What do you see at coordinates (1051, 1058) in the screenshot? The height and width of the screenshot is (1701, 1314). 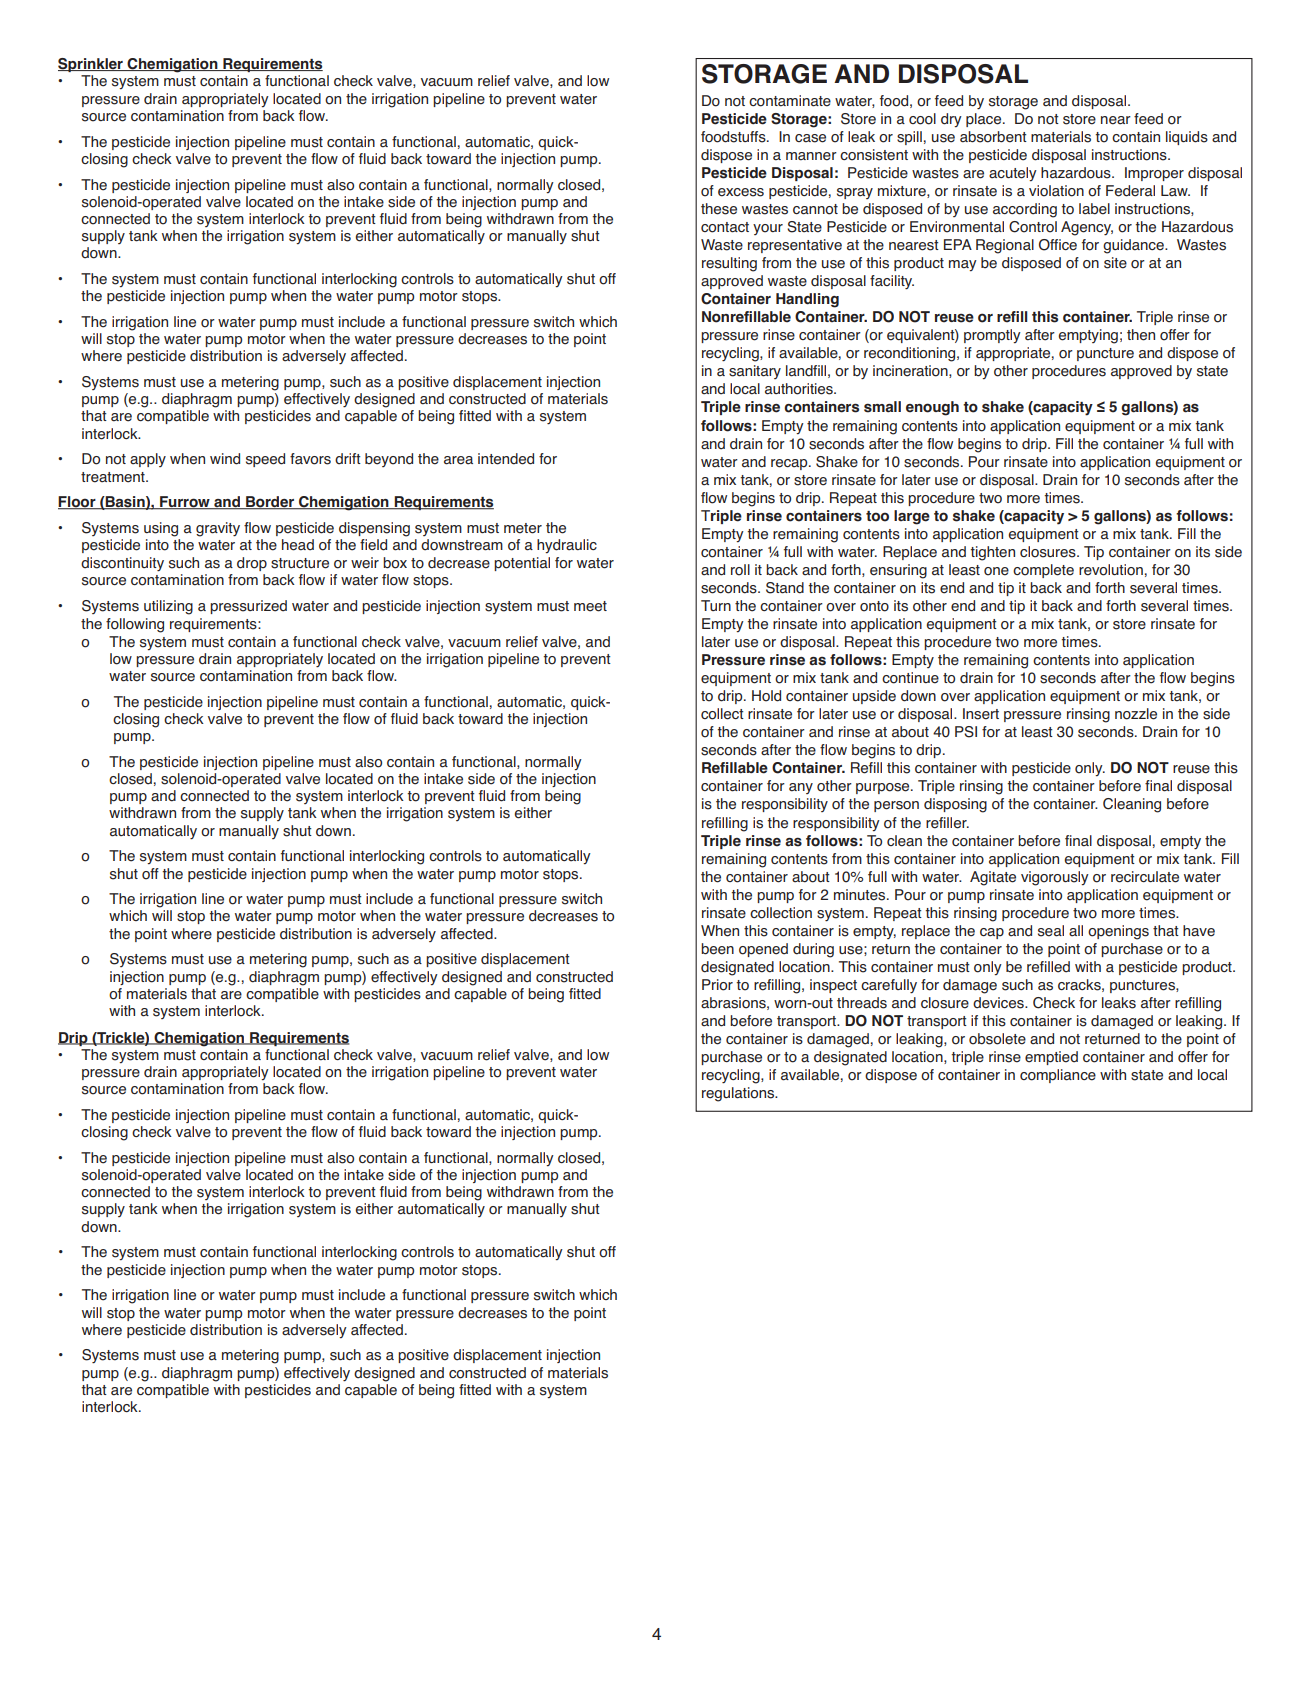 I see `emptied` at bounding box center [1051, 1058].
